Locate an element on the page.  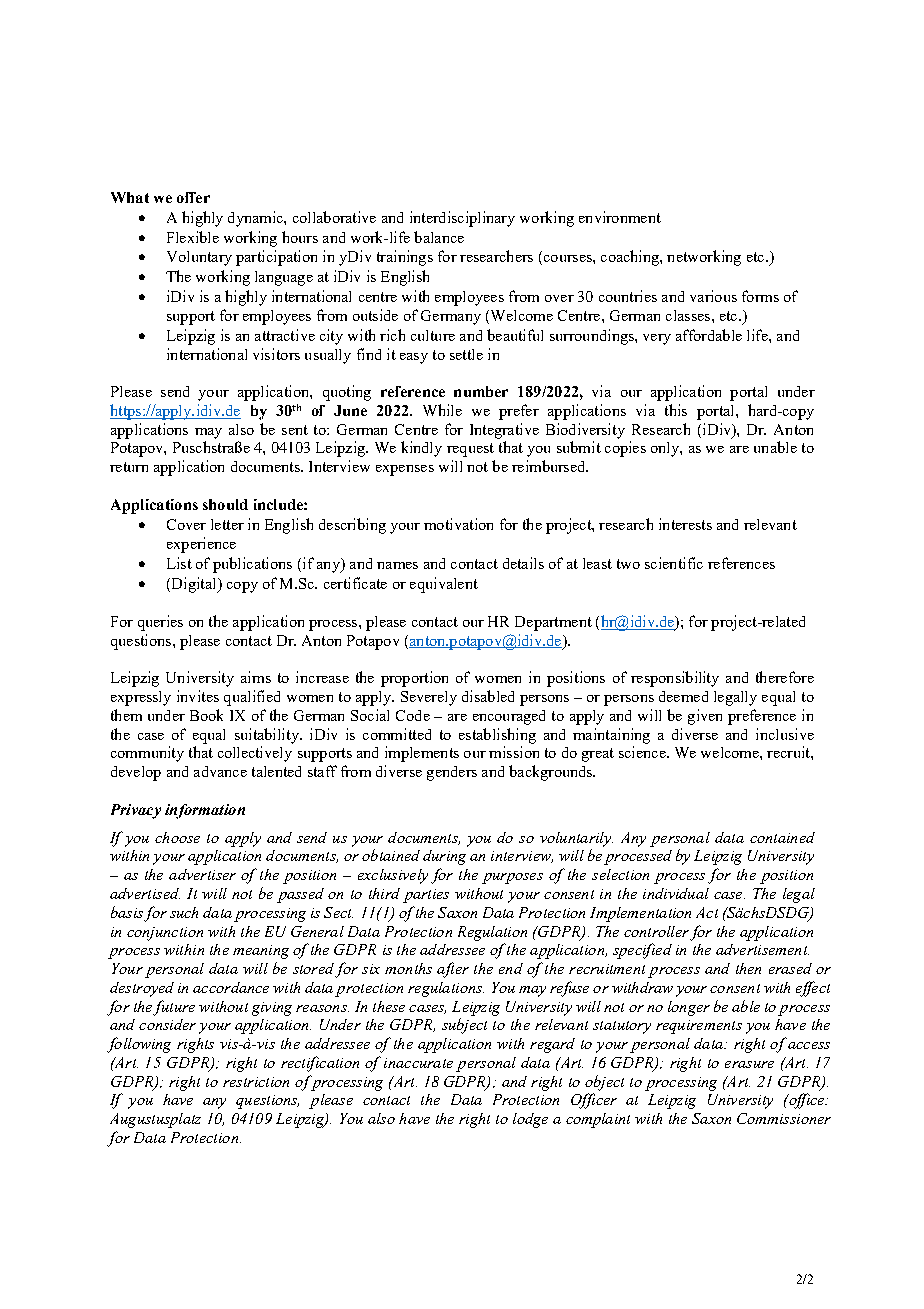
interdisciplinary is located at coordinates (462, 219).
